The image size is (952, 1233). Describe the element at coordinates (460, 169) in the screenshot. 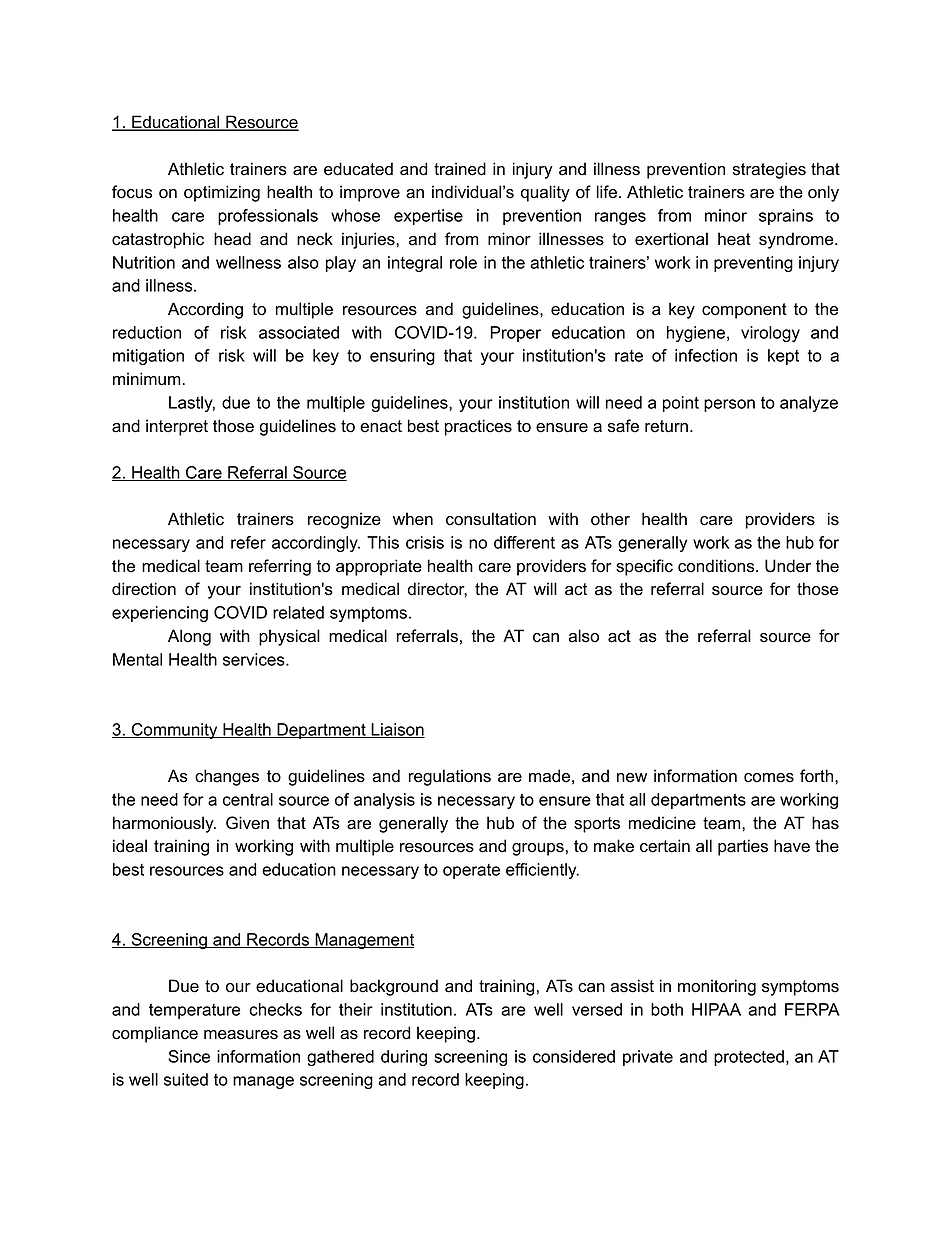

I see `trained` at that location.
